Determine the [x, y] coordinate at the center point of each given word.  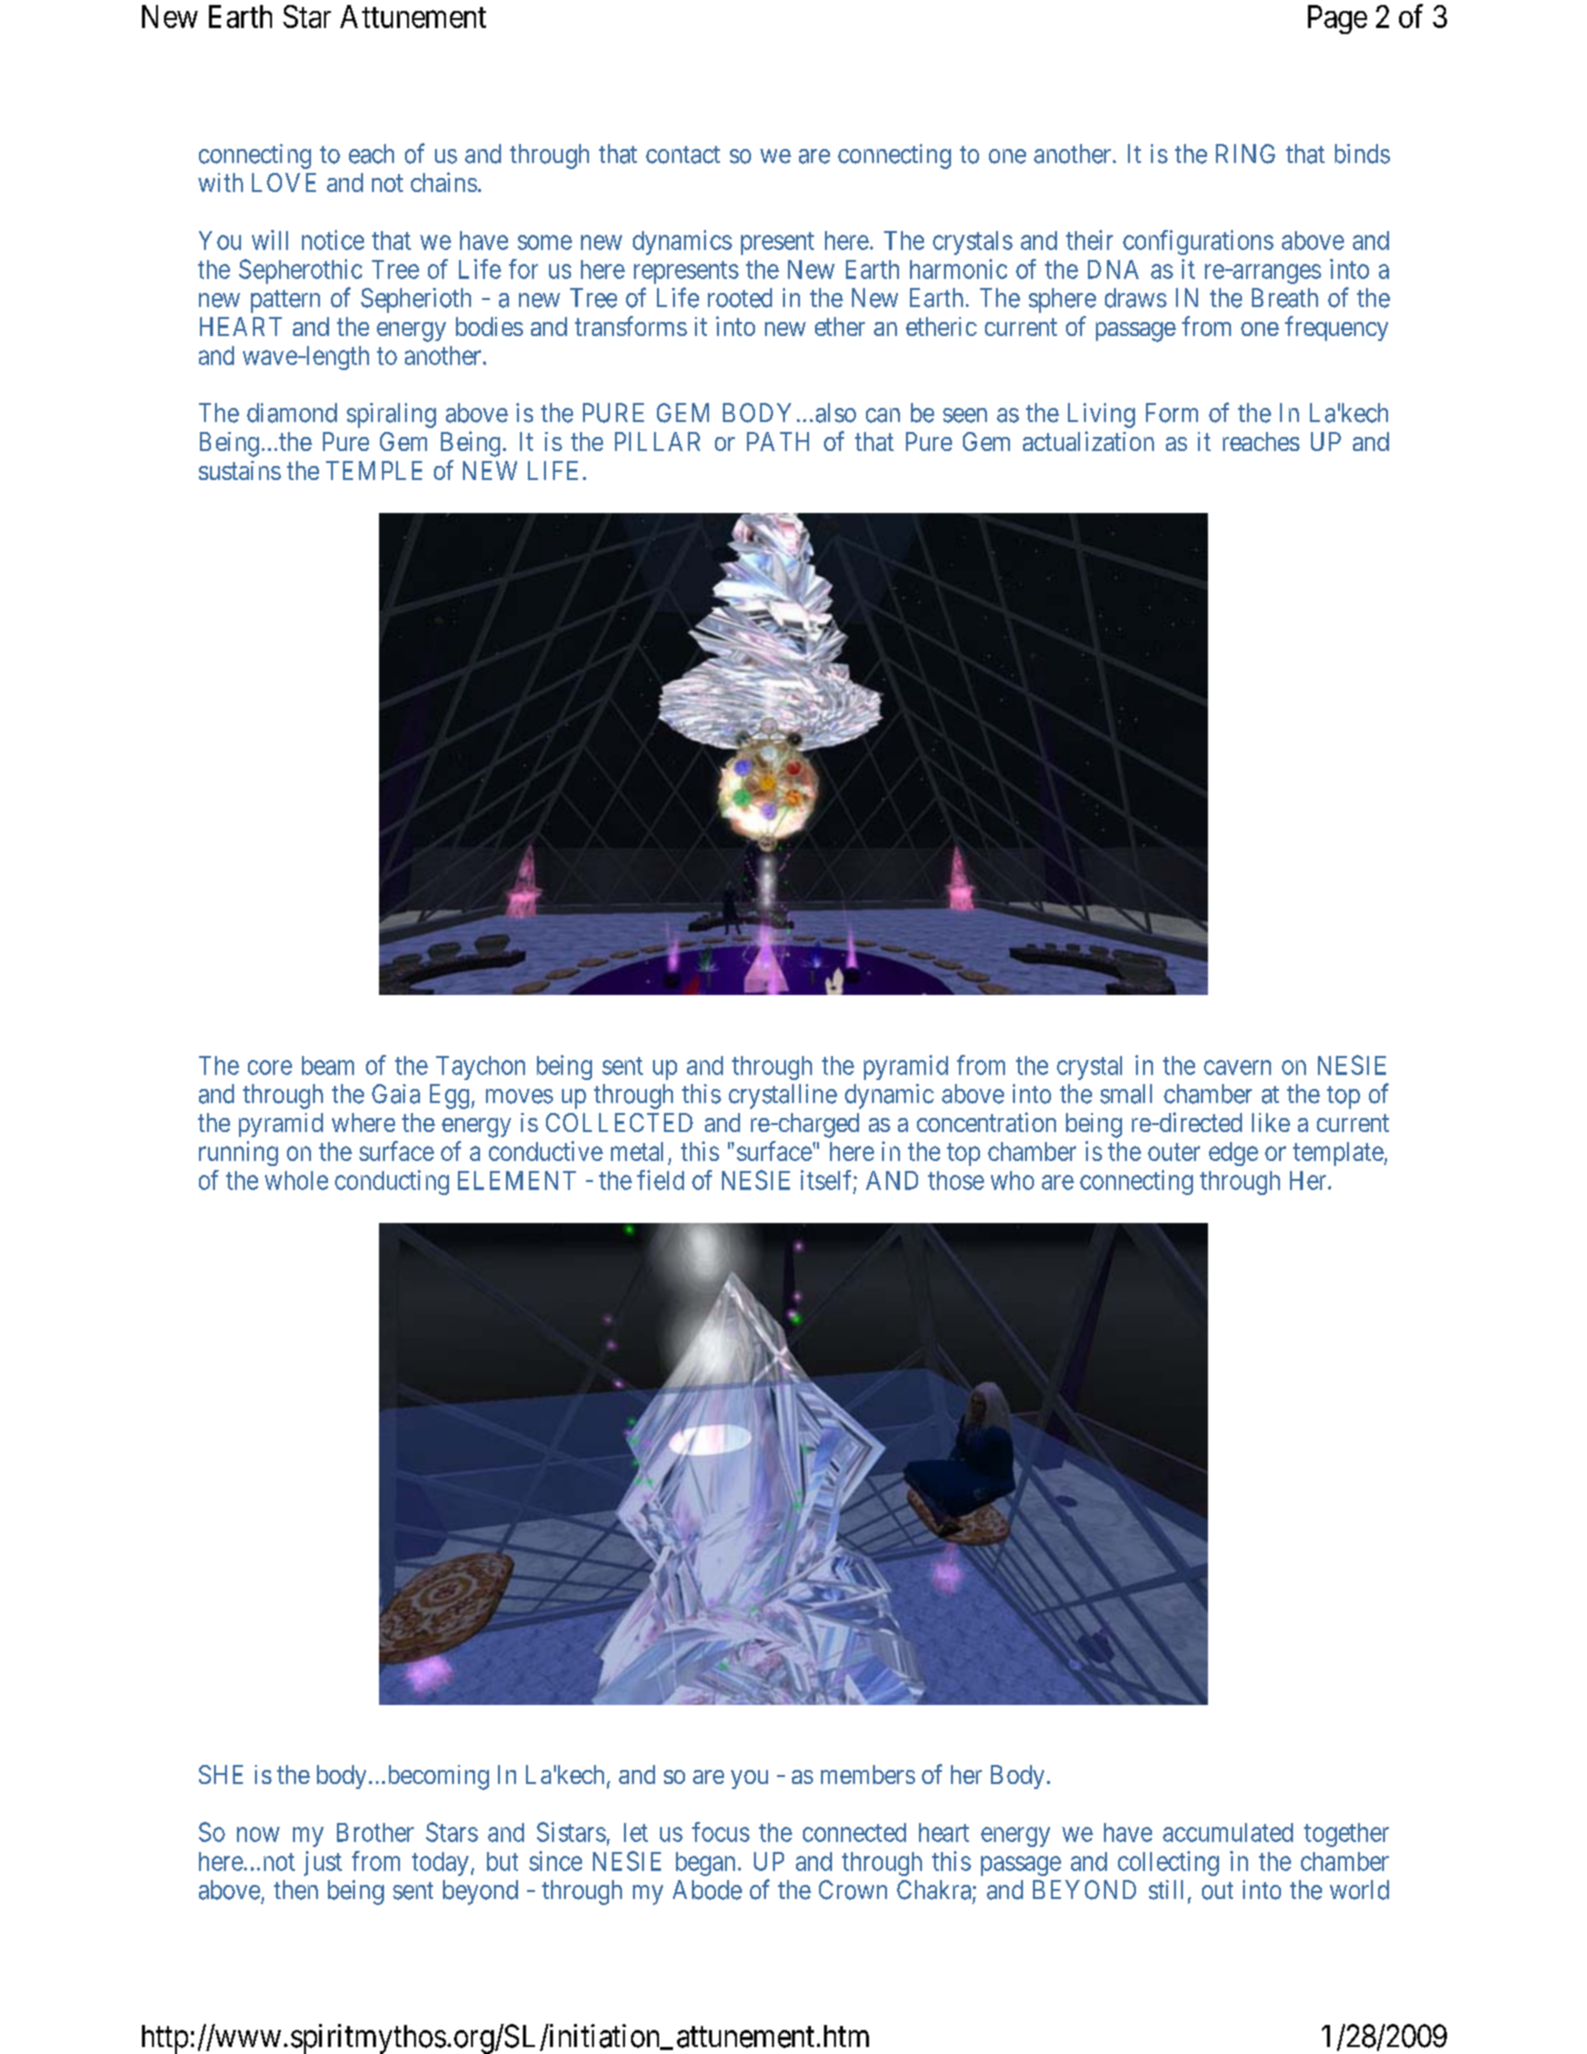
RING [1245, 154]
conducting [392, 1182]
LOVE [284, 182]
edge [1233, 1154]
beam [328, 1065]
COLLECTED [619, 1122]
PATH [778, 441]
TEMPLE [374, 470]
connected [854, 1832]
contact [683, 155]
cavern [1237, 1067]
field [660, 1180]
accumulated [1228, 1832]
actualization [1088, 441]
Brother [375, 1832]
